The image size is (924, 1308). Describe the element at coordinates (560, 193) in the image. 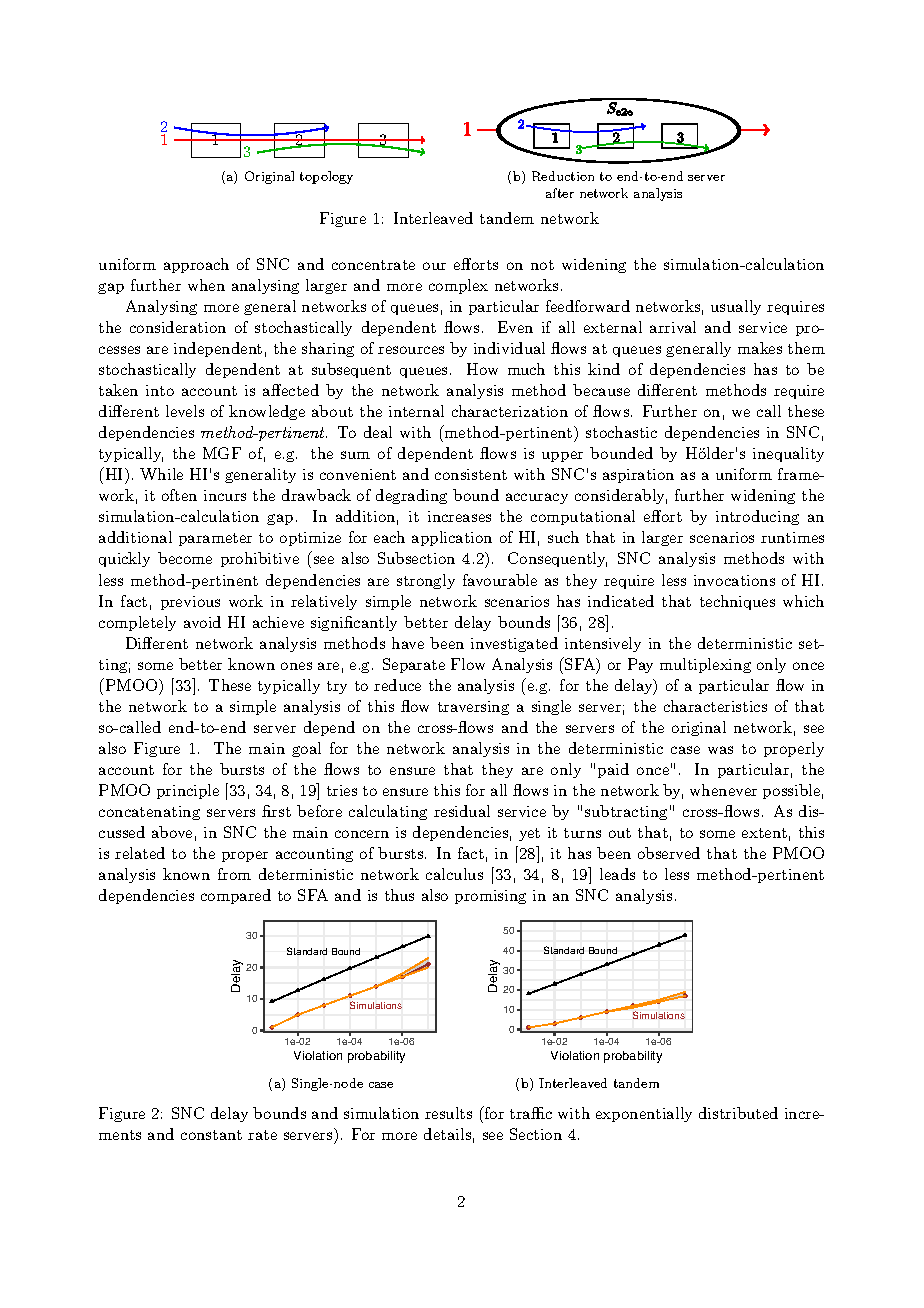

I see `after` at that location.
